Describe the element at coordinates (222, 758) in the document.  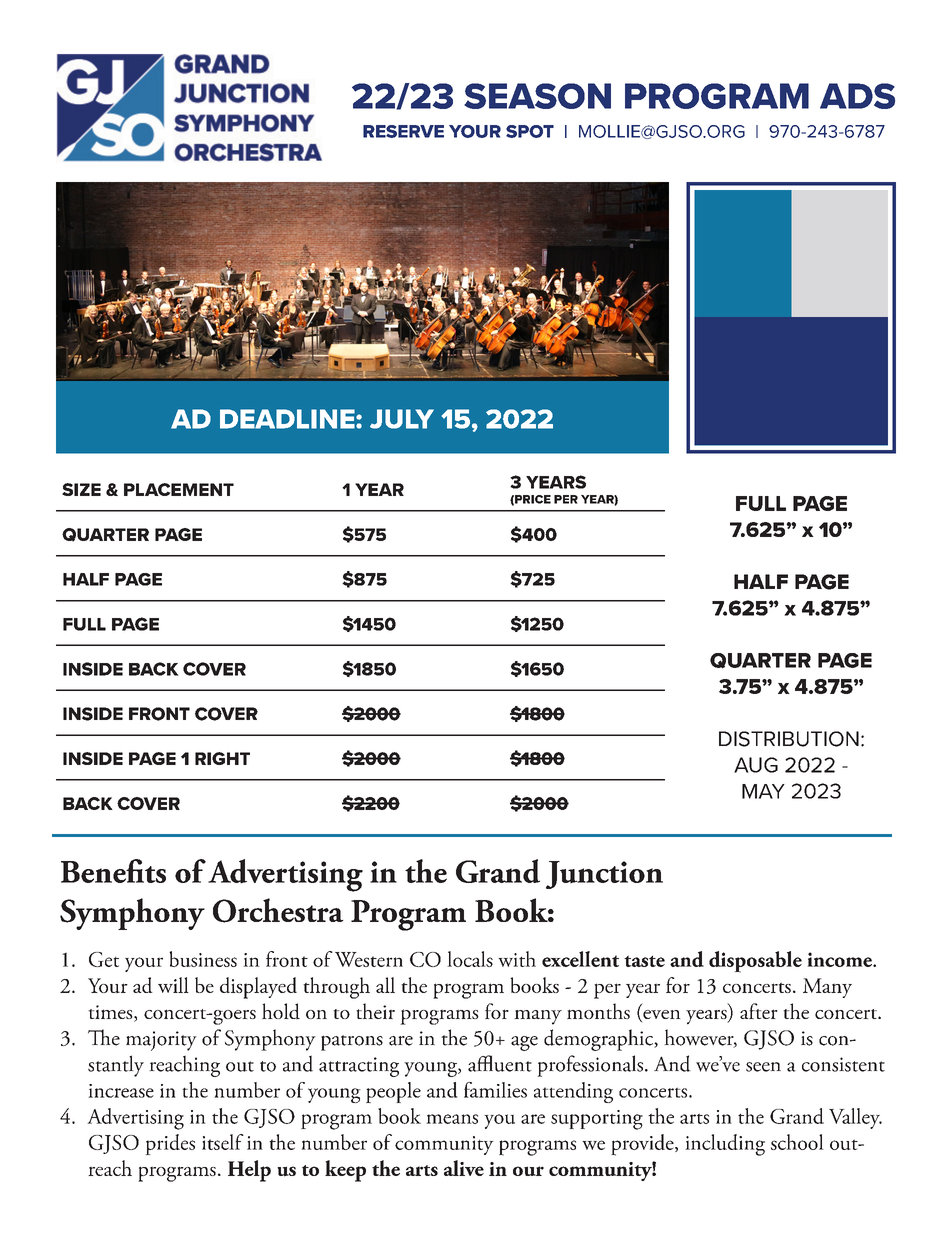
I see `RIGHT` at that location.
